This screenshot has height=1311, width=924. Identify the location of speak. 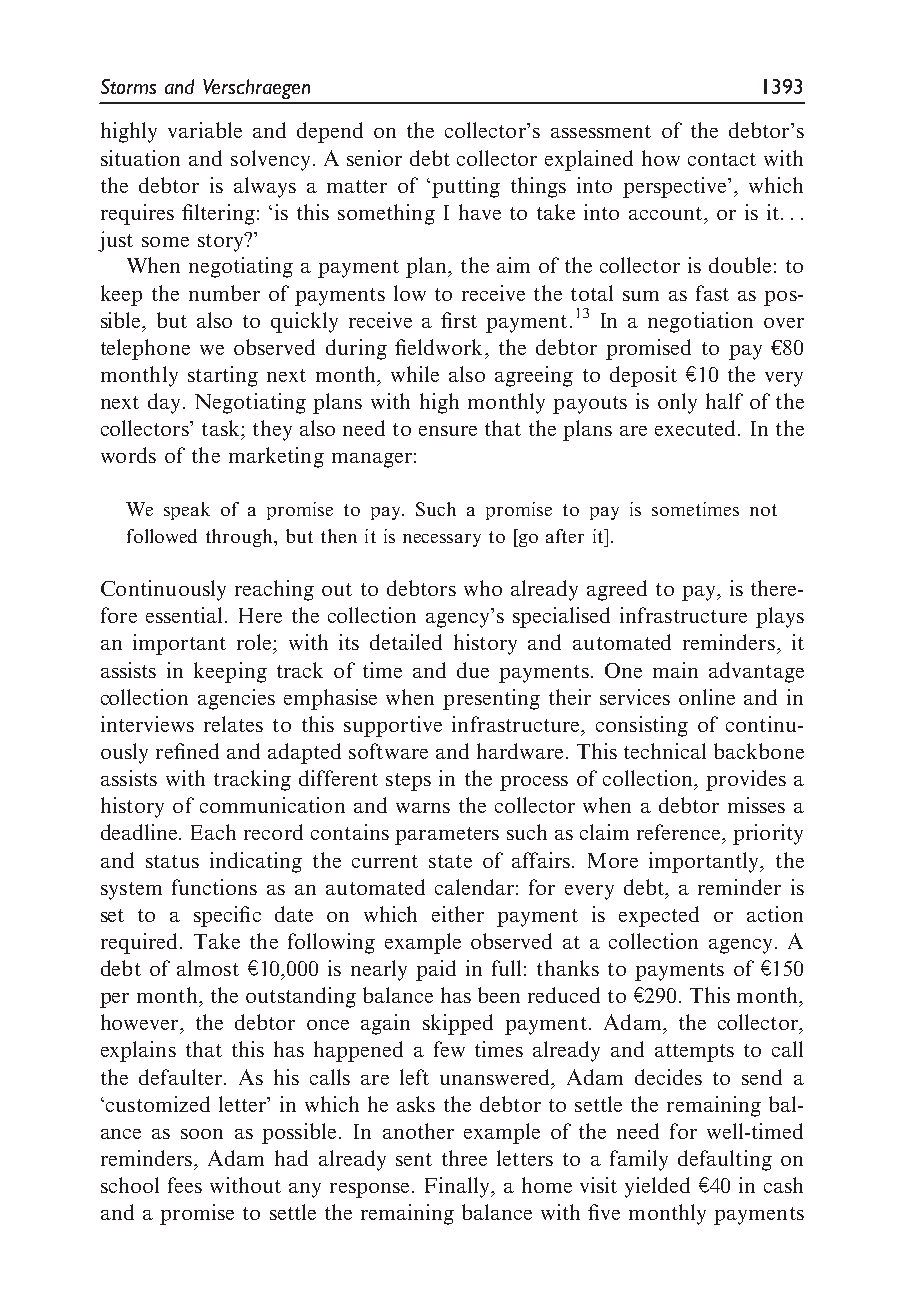
(187, 511).
